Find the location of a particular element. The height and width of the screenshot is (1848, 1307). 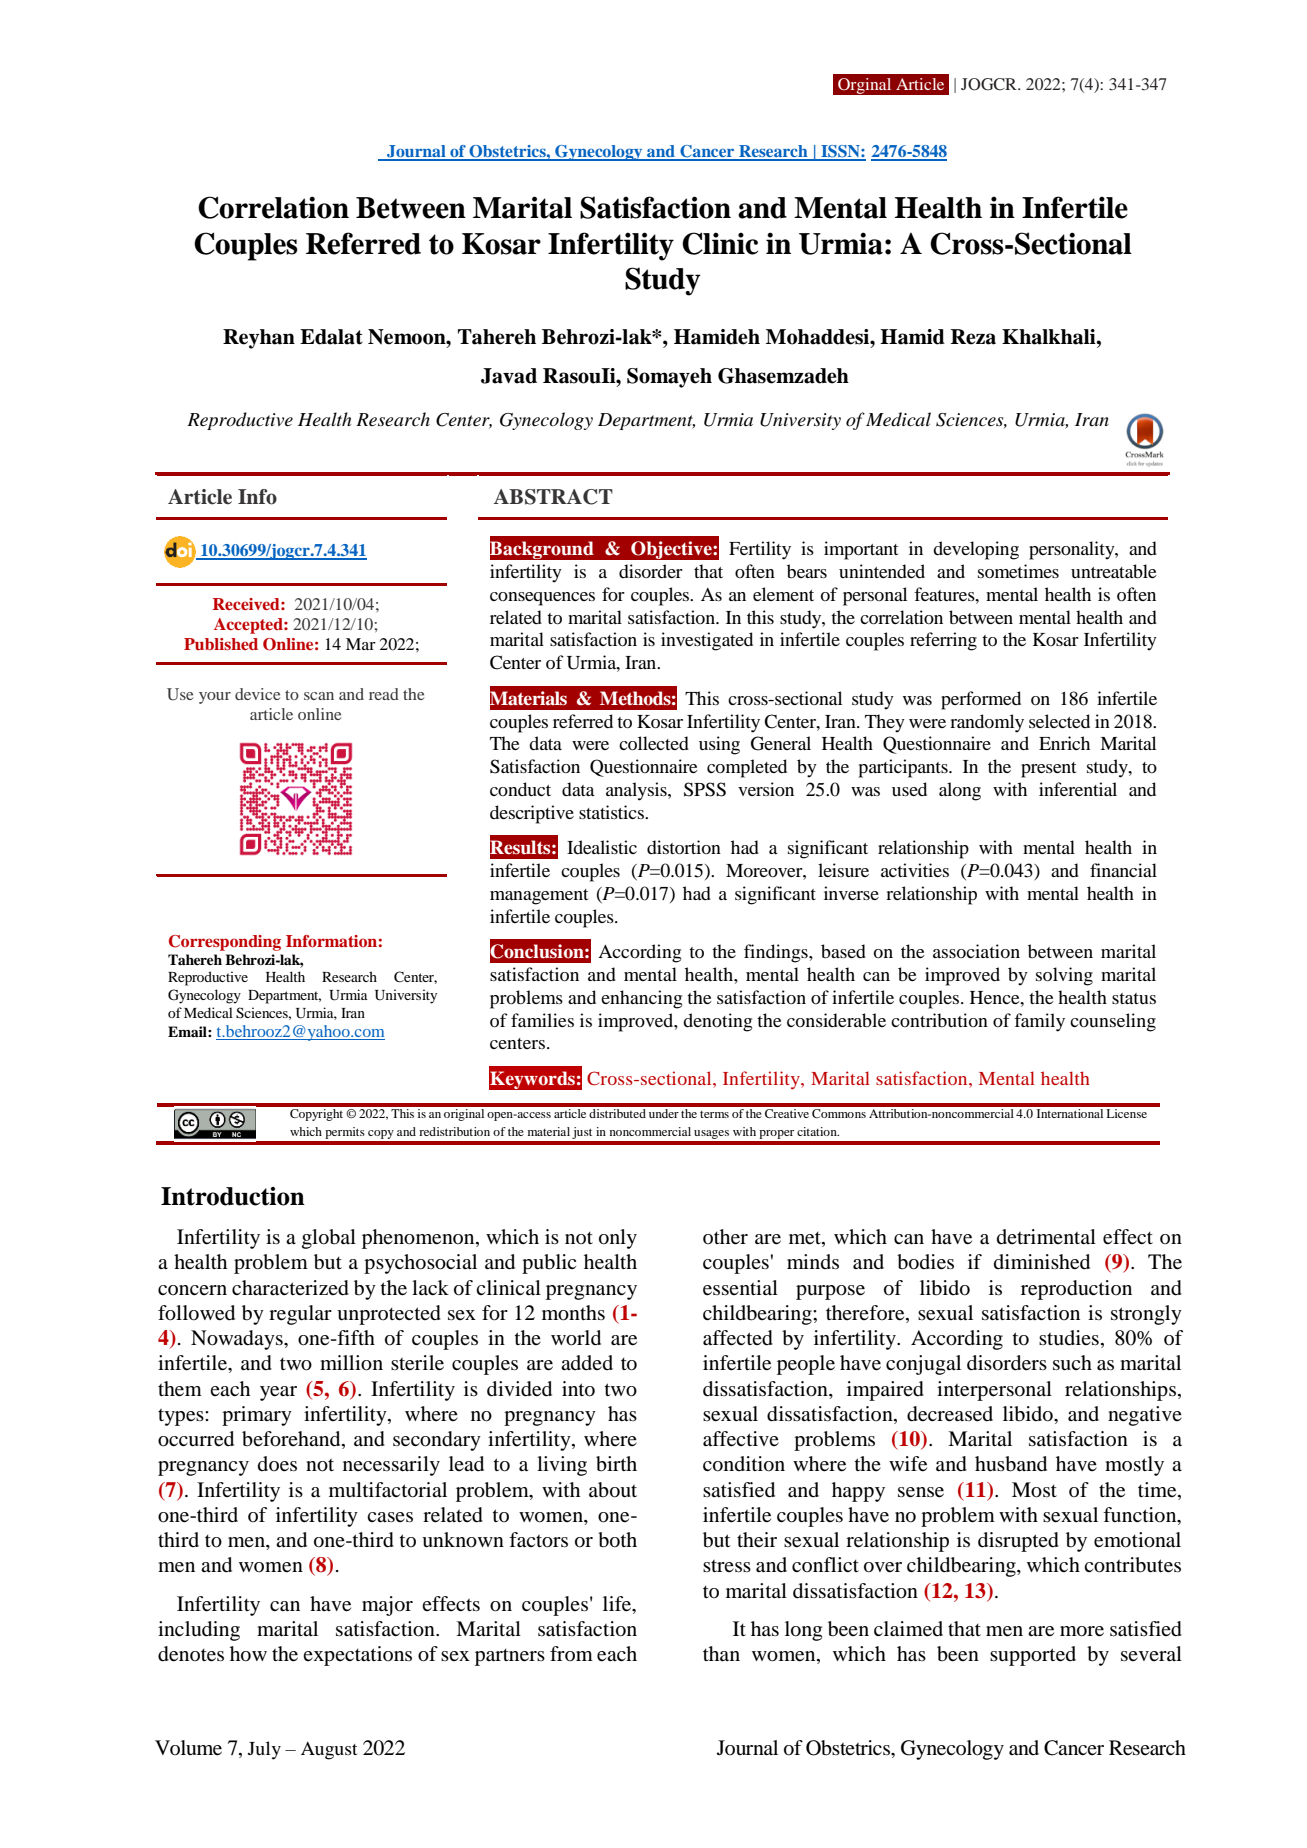

Reza is located at coordinates (973, 337).
